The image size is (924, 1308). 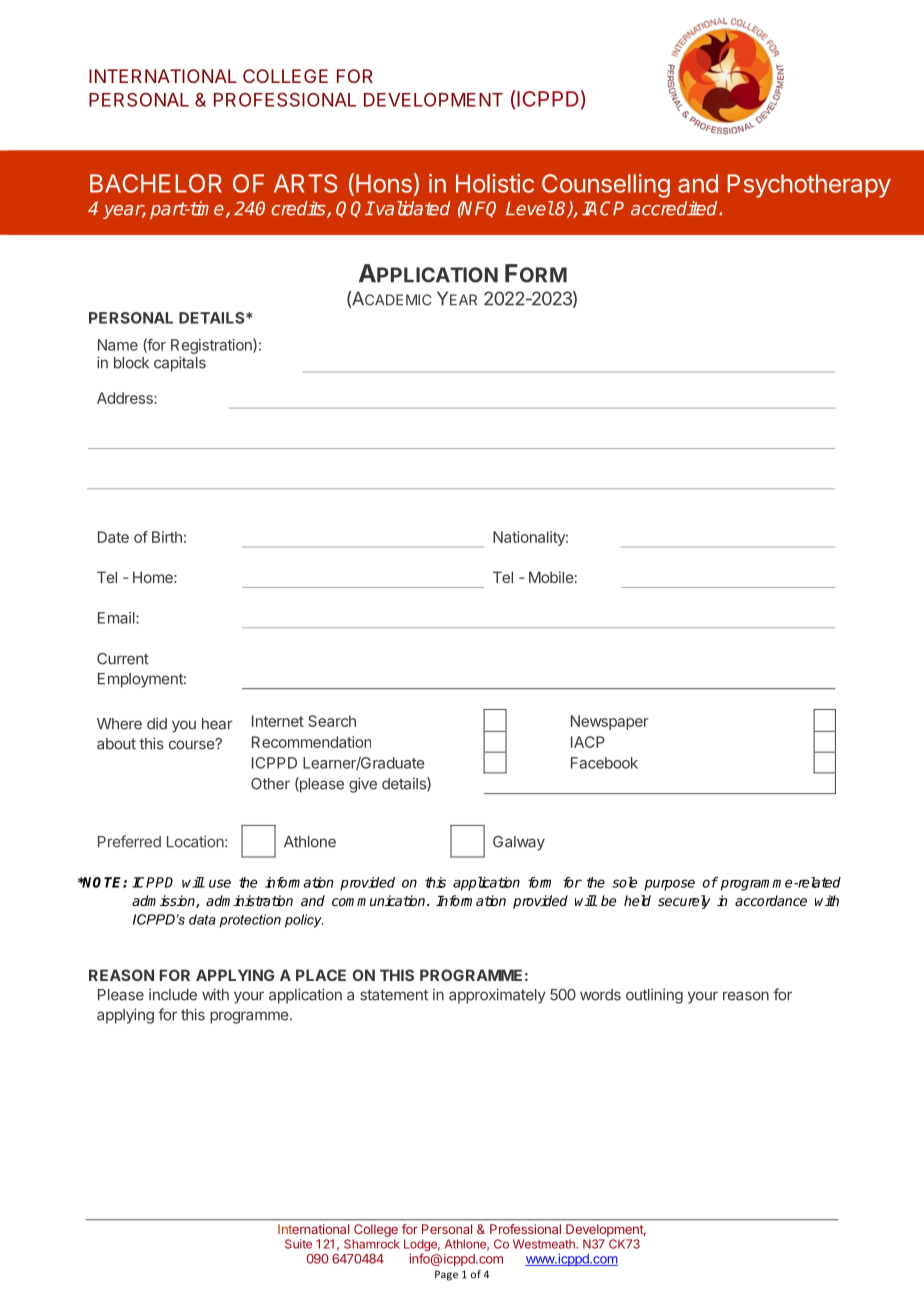 I want to click on data, so click(x=202, y=919).
